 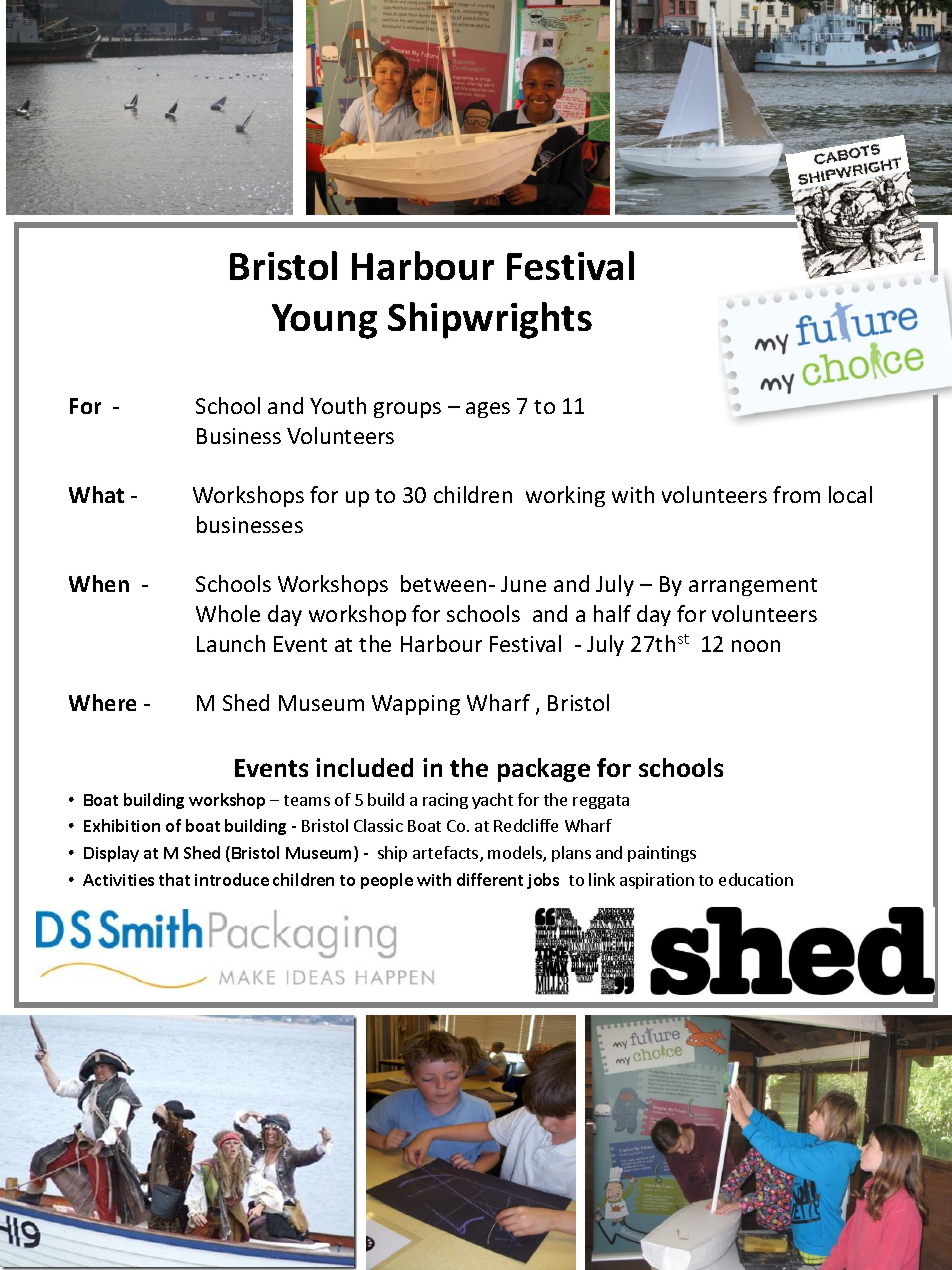 I want to click on education, so click(x=756, y=879).
